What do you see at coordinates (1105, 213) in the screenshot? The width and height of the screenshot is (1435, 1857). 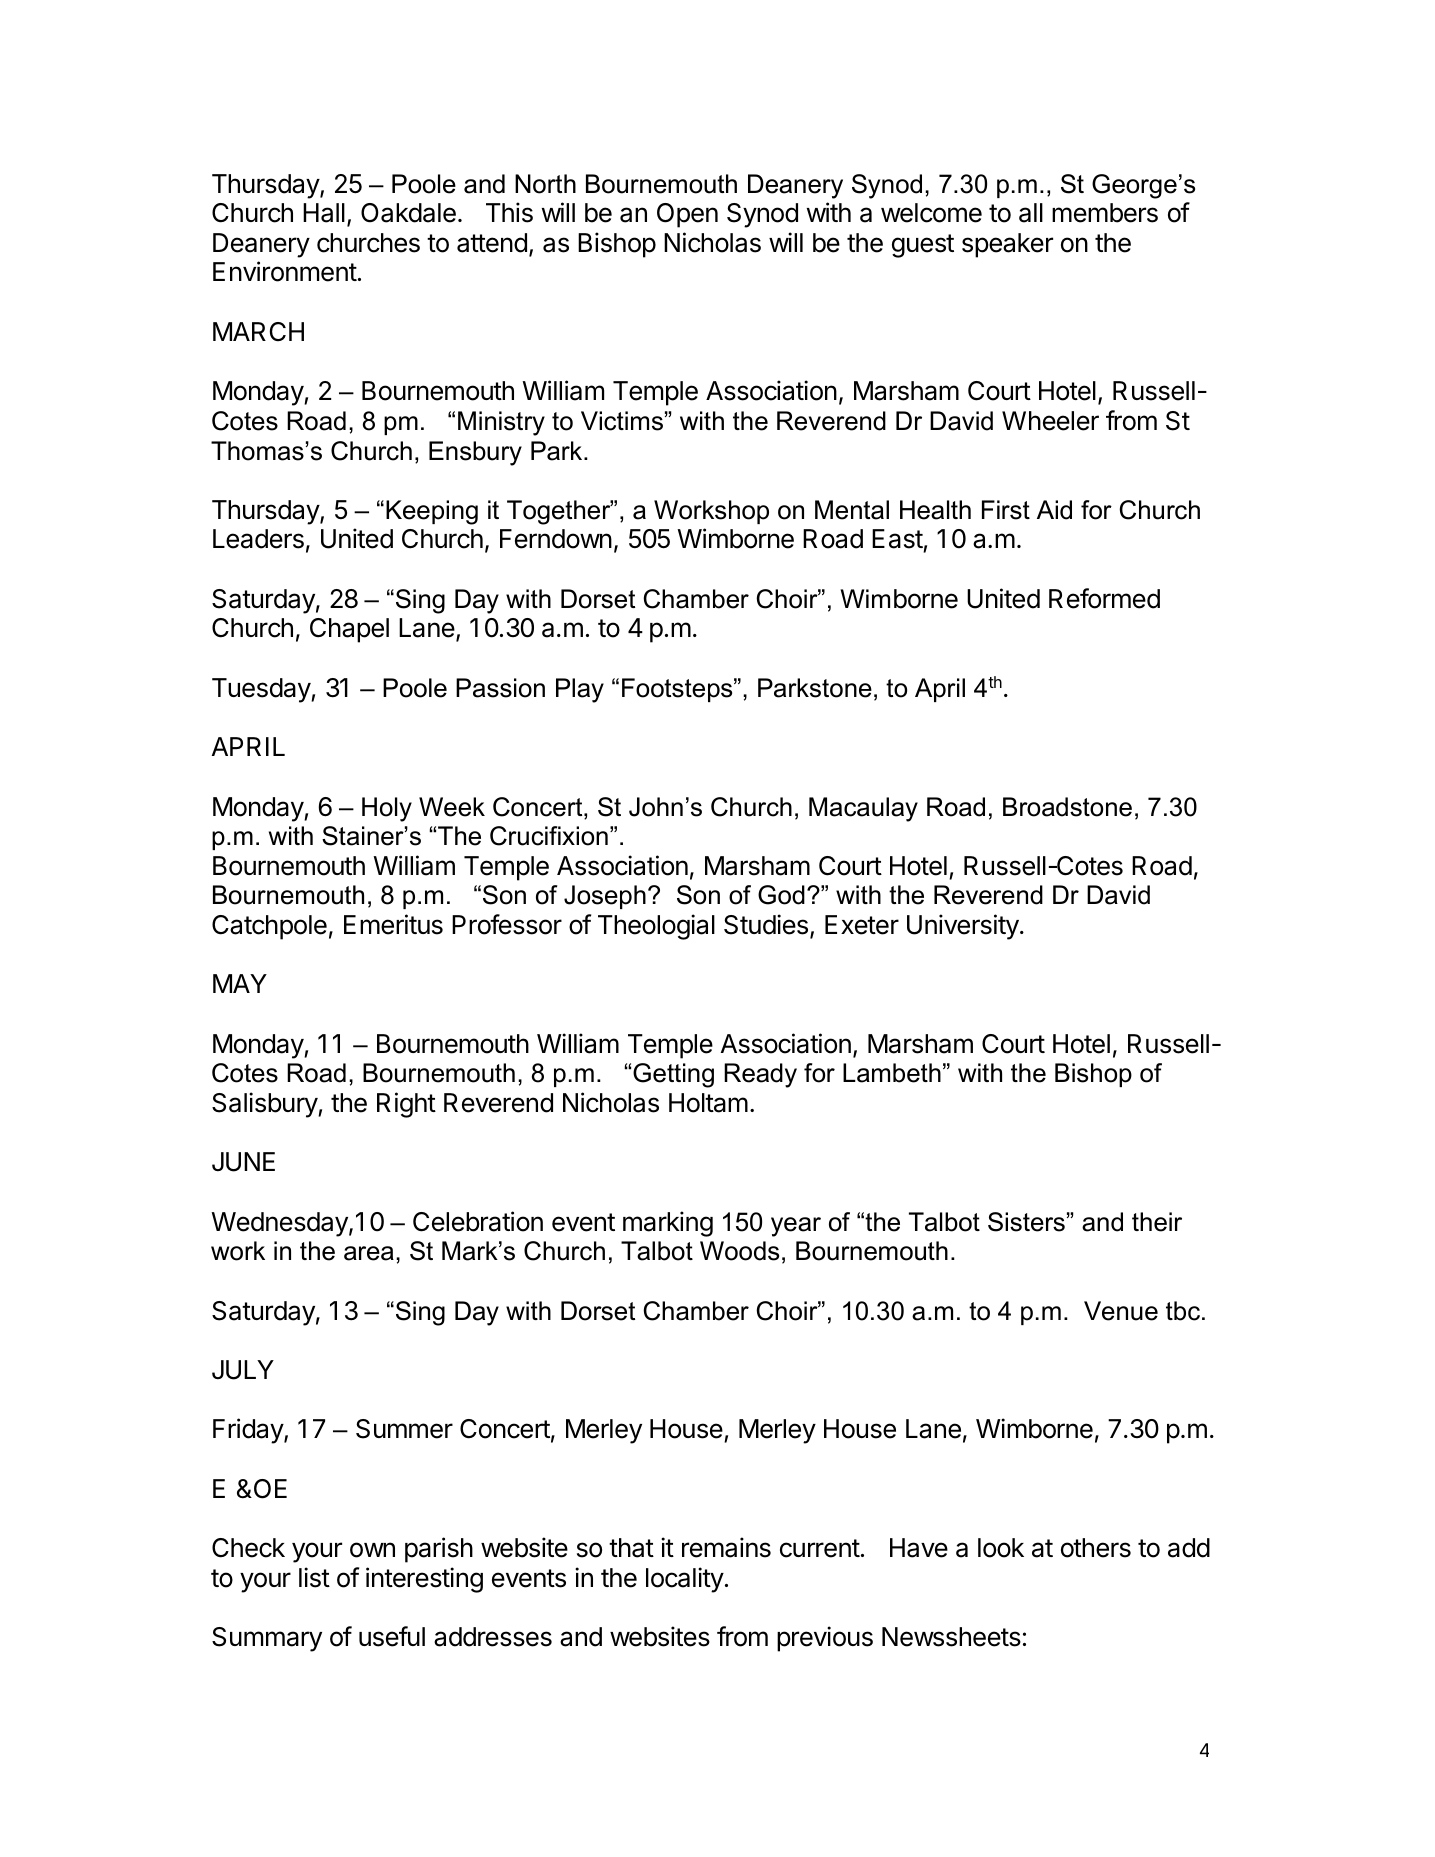 I see `members` at bounding box center [1105, 213].
